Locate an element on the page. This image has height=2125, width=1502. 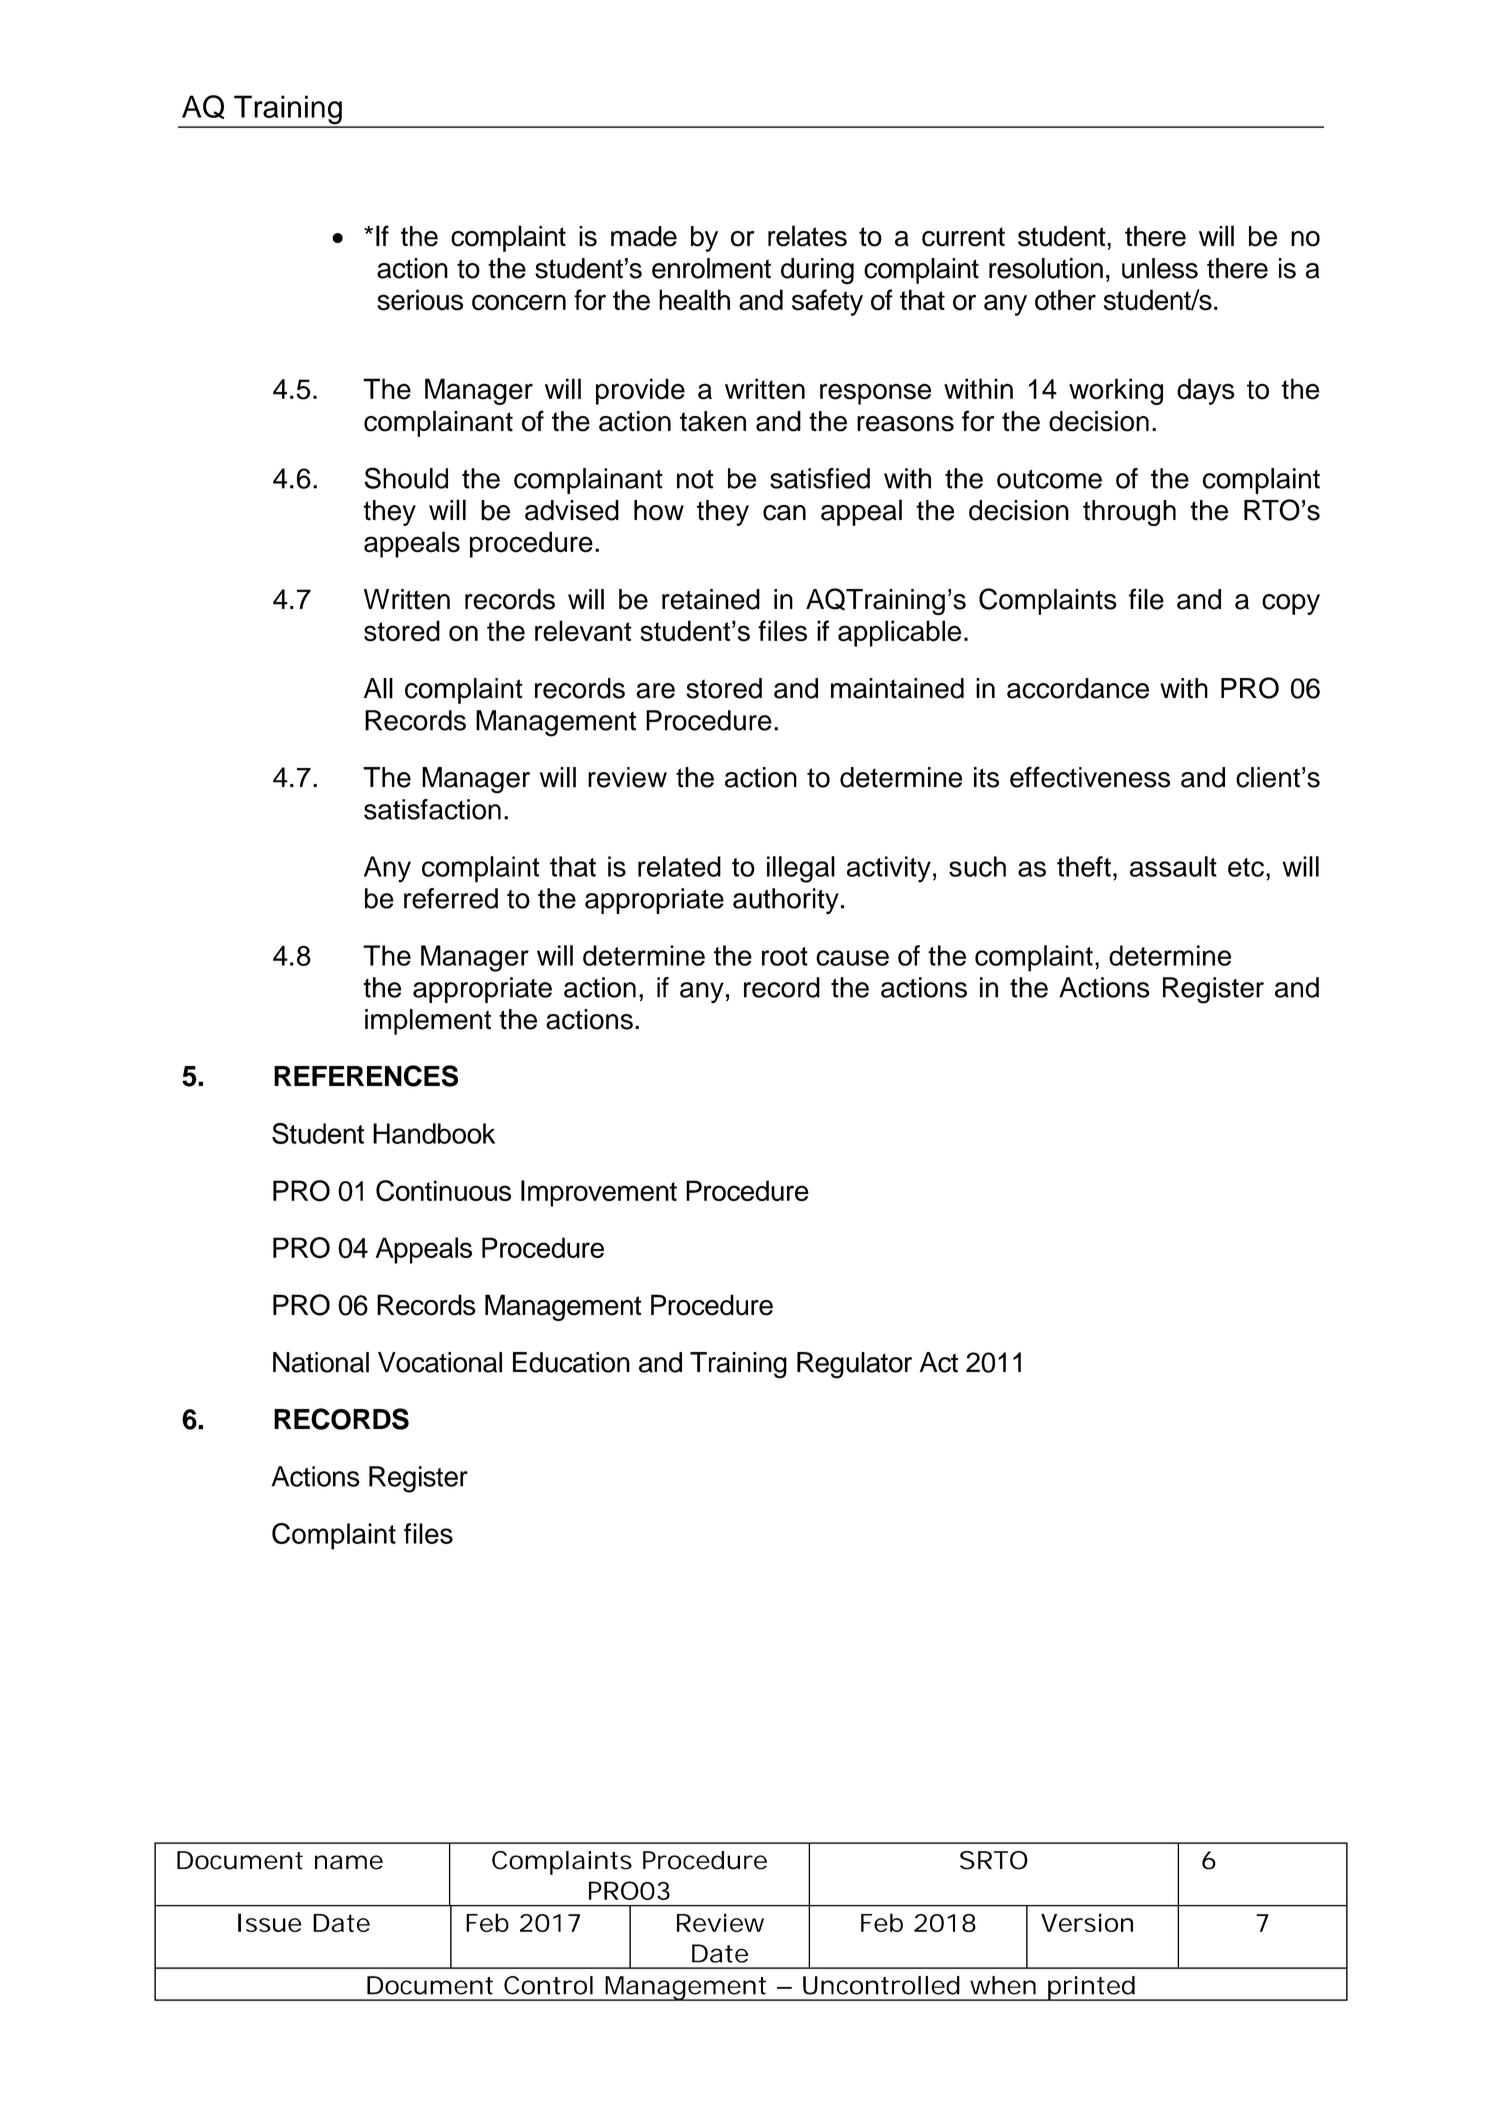
assault is located at coordinates (1173, 866).
